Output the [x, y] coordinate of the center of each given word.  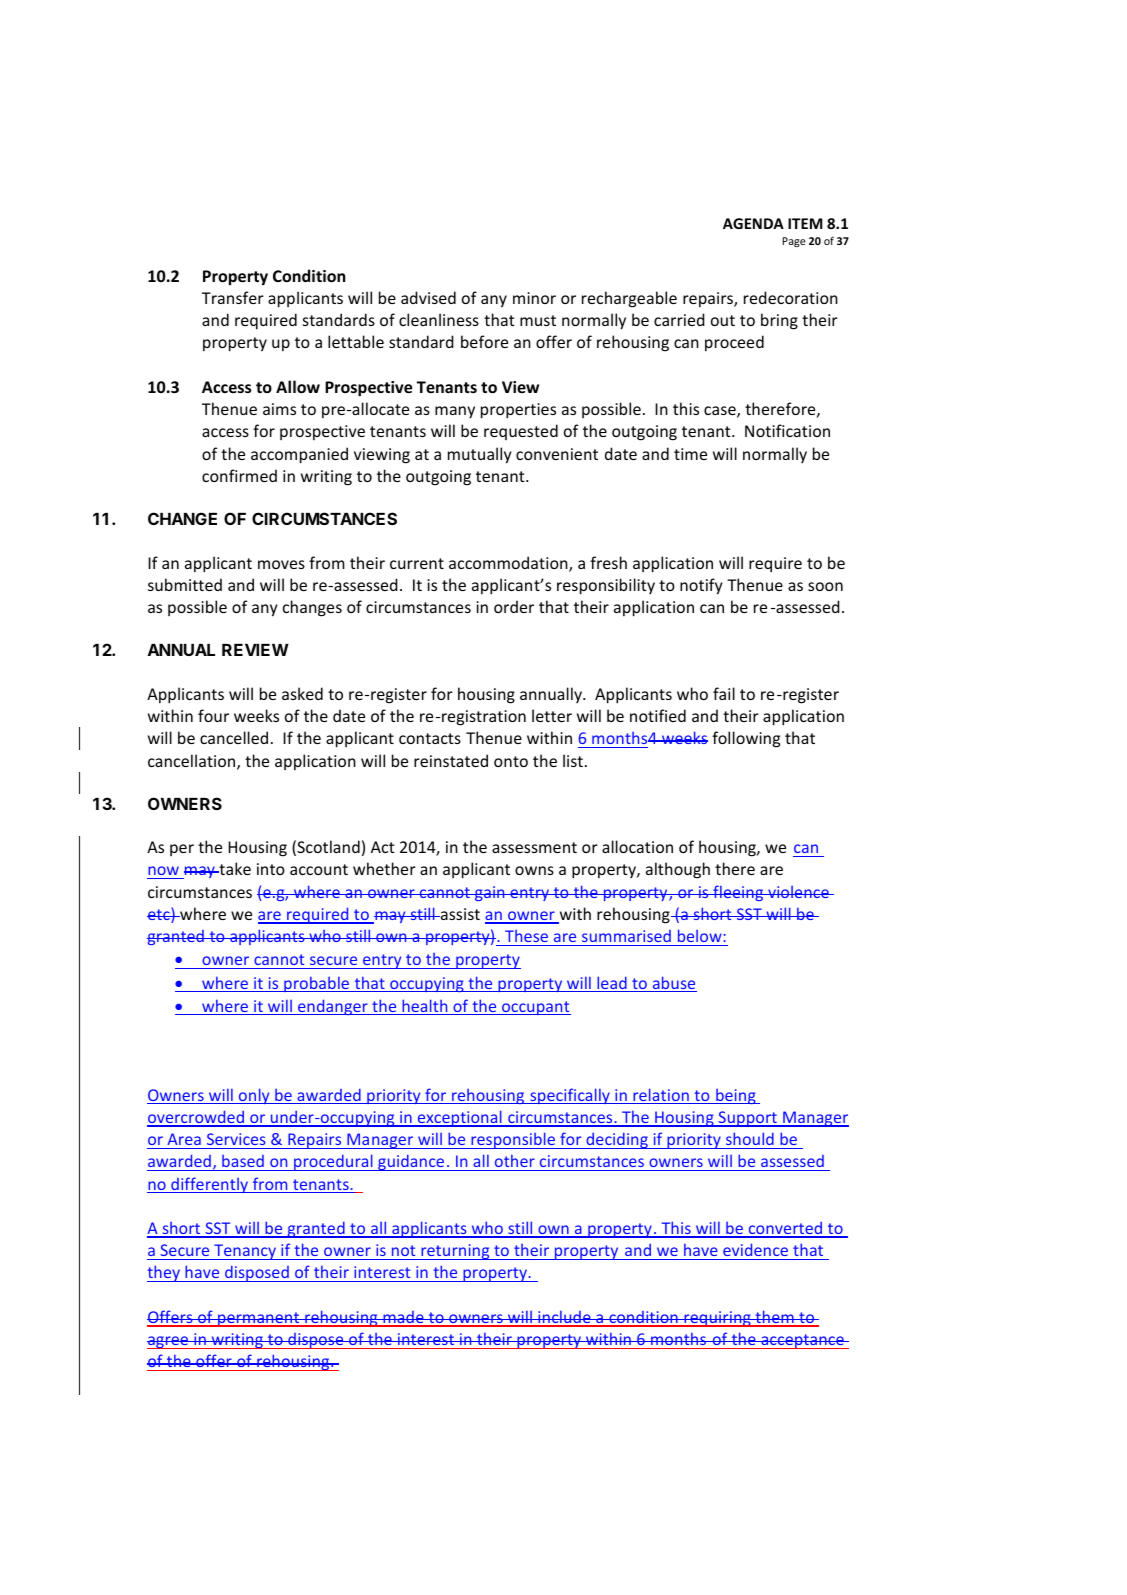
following [746, 739]
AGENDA [753, 223]
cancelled [234, 737]
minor [534, 298]
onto [511, 761]
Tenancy [245, 1252]
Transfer [233, 297]
